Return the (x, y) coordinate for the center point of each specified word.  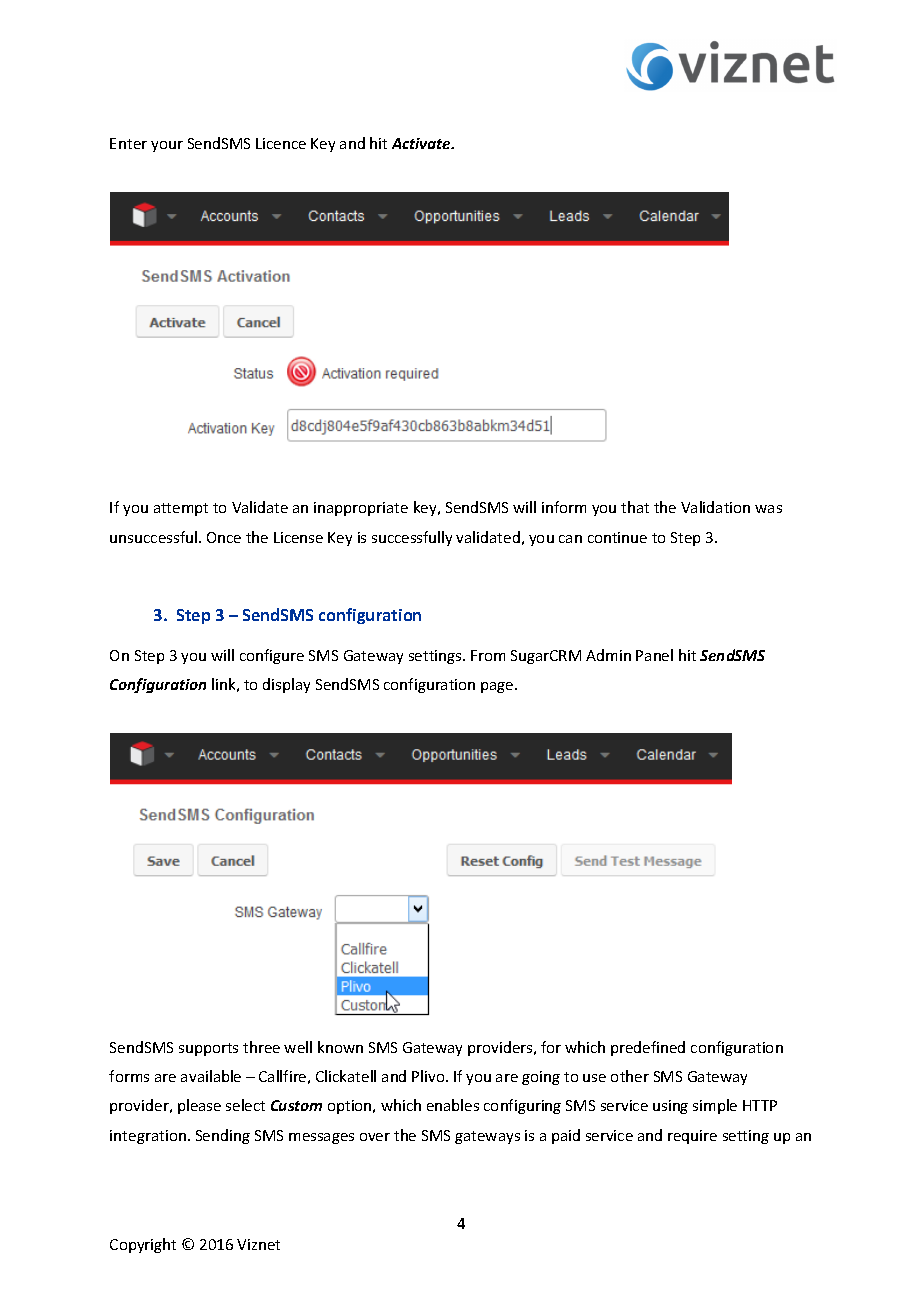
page (498, 687)
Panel (654, 655)
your (167, 146)
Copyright (143, 1245)
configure (272, 656)
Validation (715, 507)
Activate (422, 143)
